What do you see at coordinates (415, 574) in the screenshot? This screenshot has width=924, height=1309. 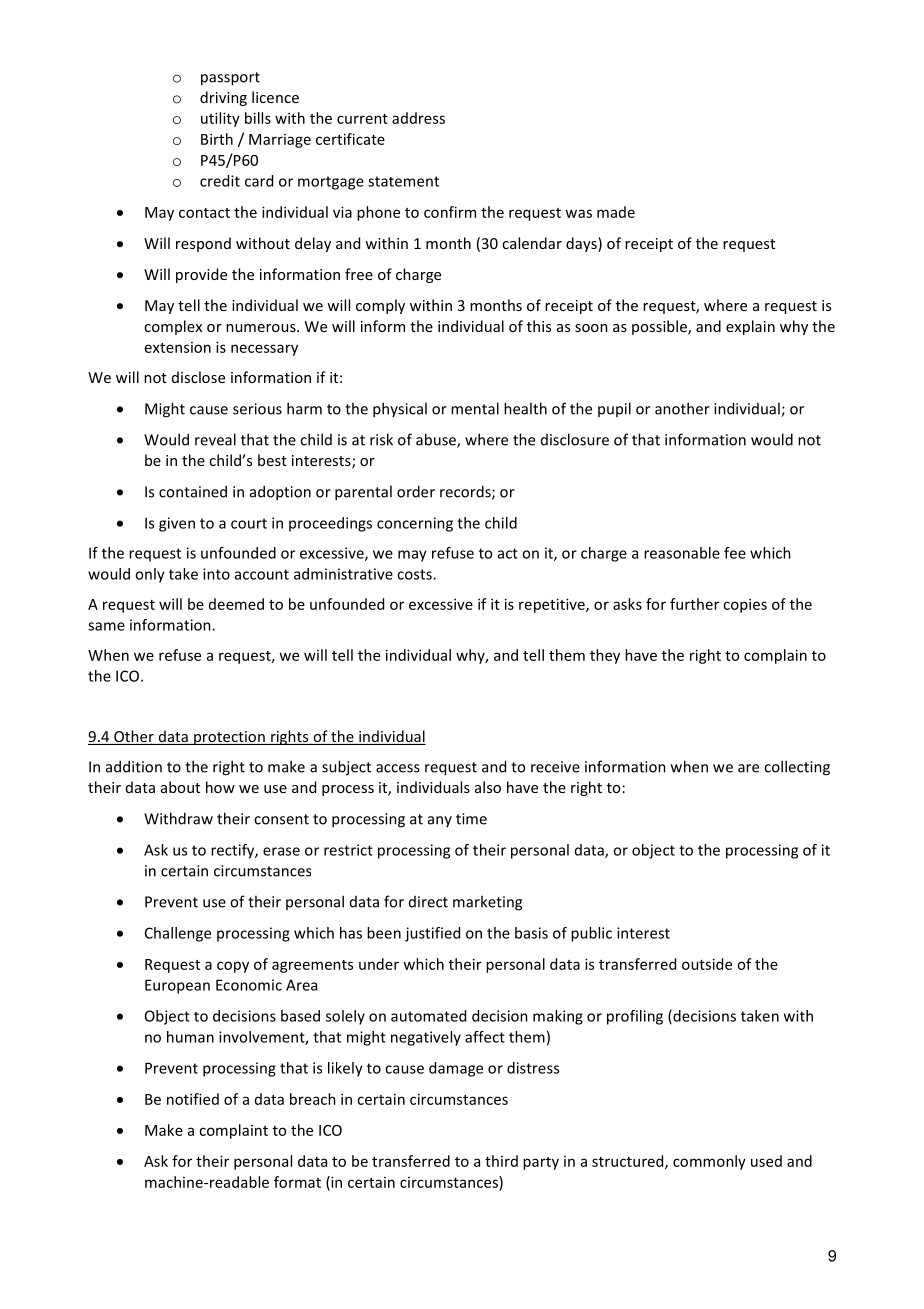 I see `costs` at bounding box center [415, 574].
